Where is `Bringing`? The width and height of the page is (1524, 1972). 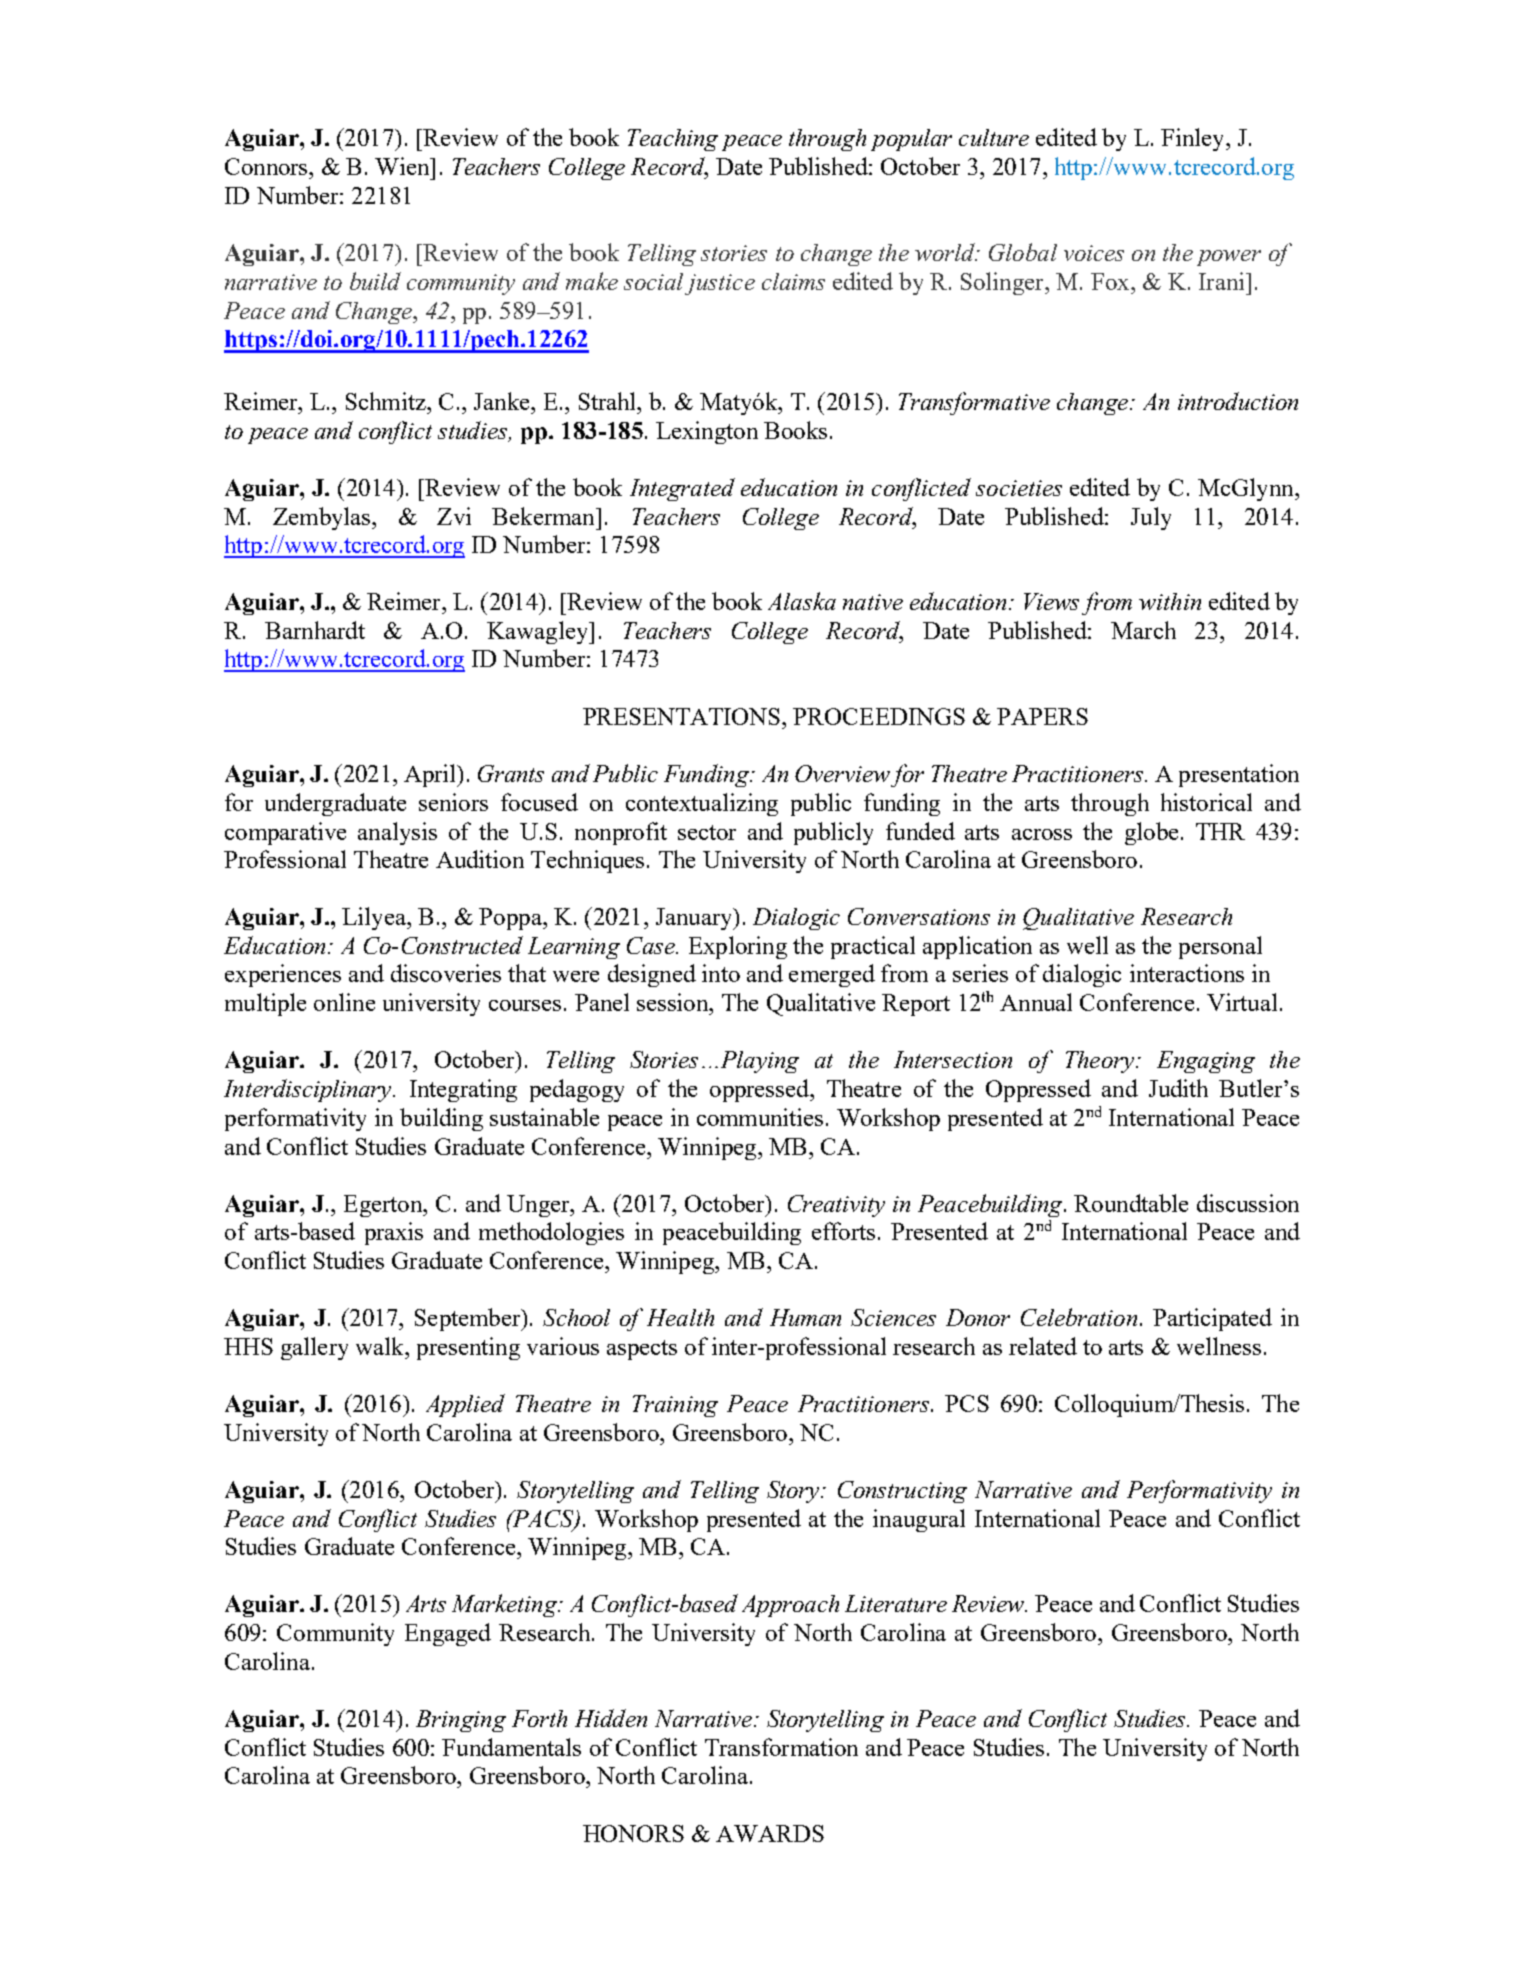
Bringing is located at coordinates (461, 1721).
